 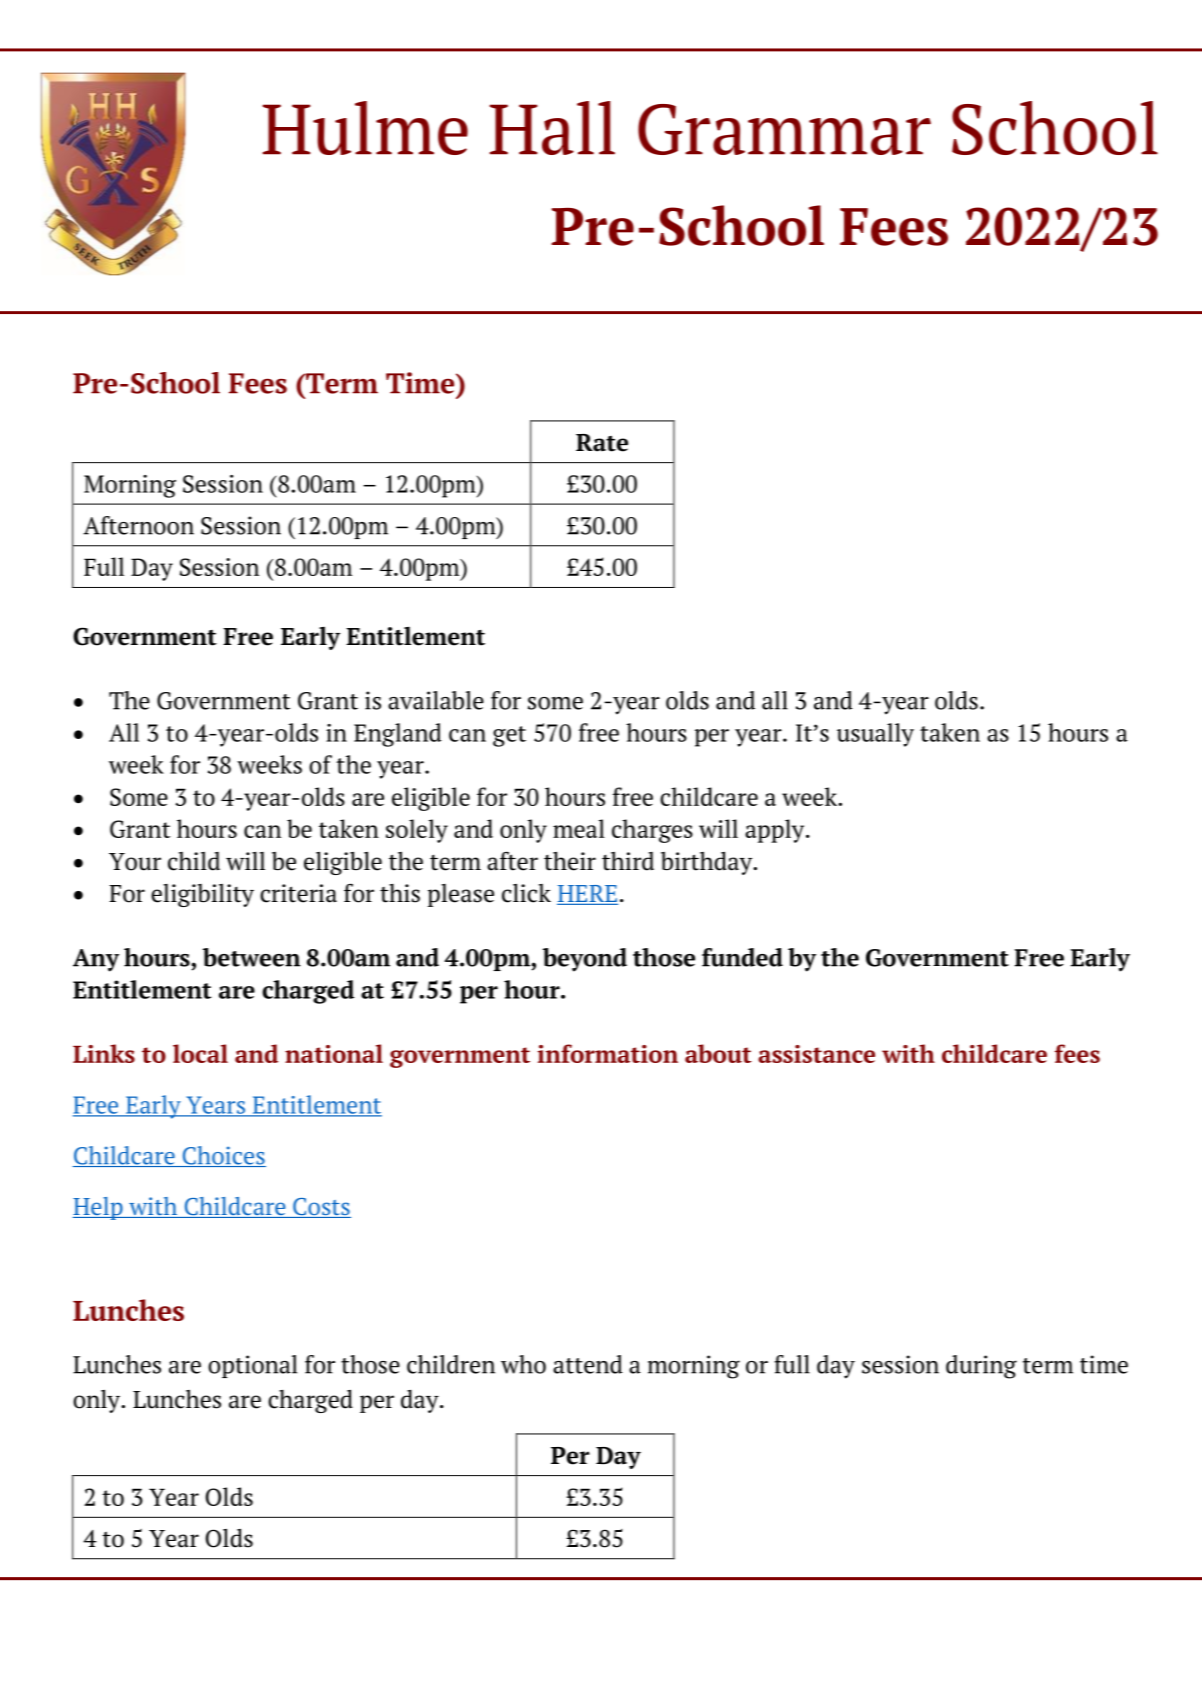 I want to click on funded, so click(x=742, y=957).
